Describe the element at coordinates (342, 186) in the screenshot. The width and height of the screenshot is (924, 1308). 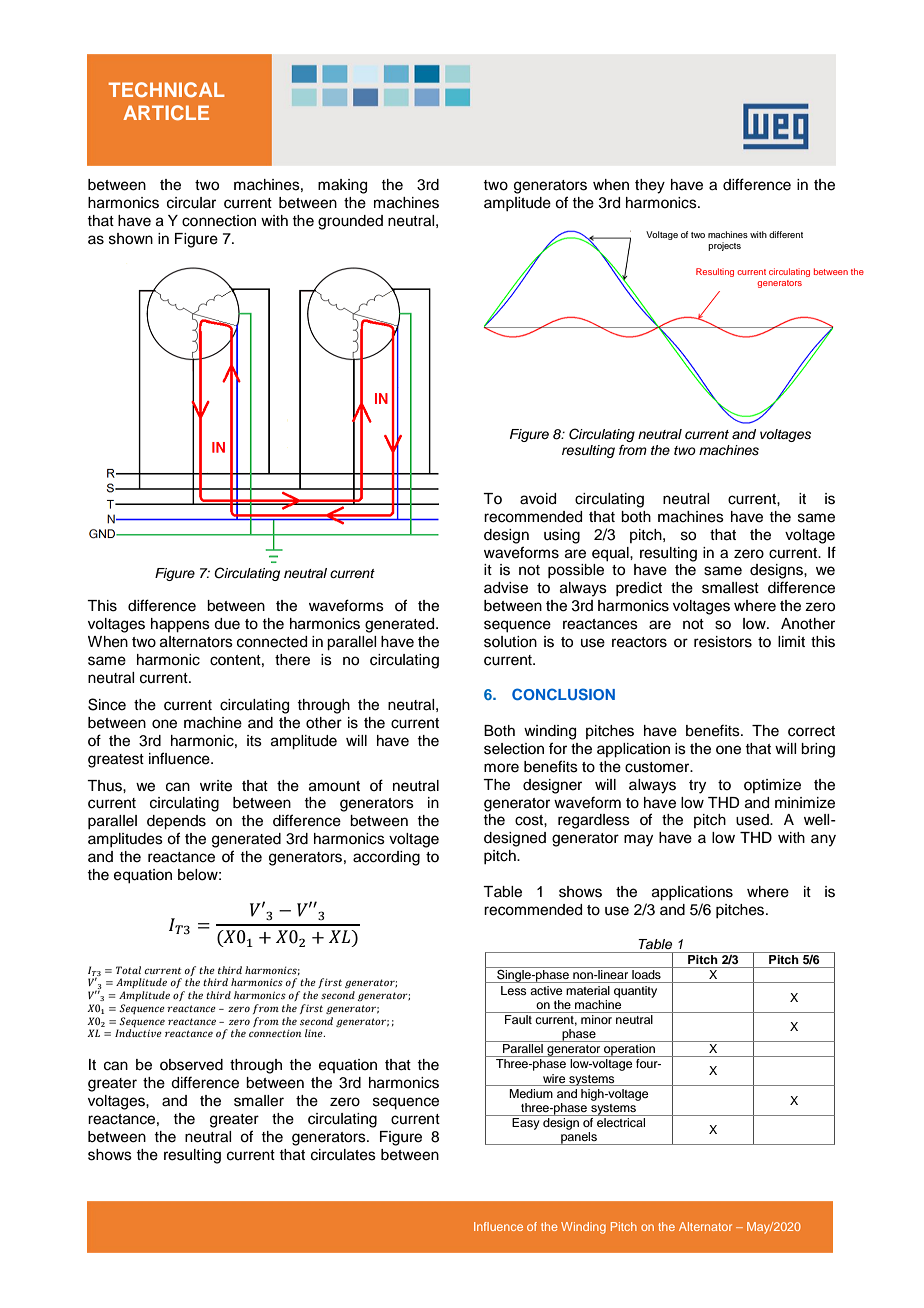
I see `making` at that location.
